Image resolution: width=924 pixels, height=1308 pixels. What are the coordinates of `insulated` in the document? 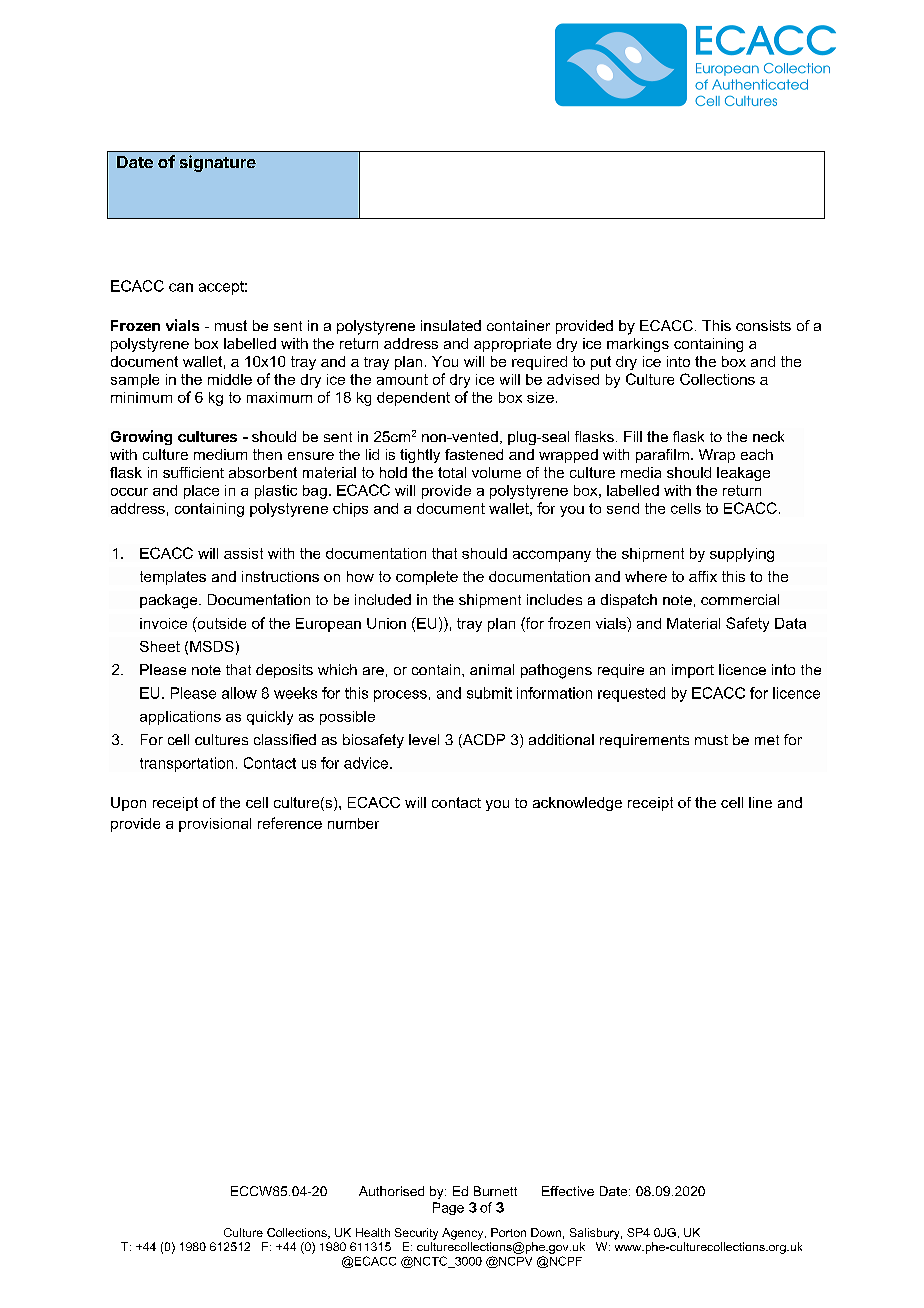 It's located at (451, 325).
